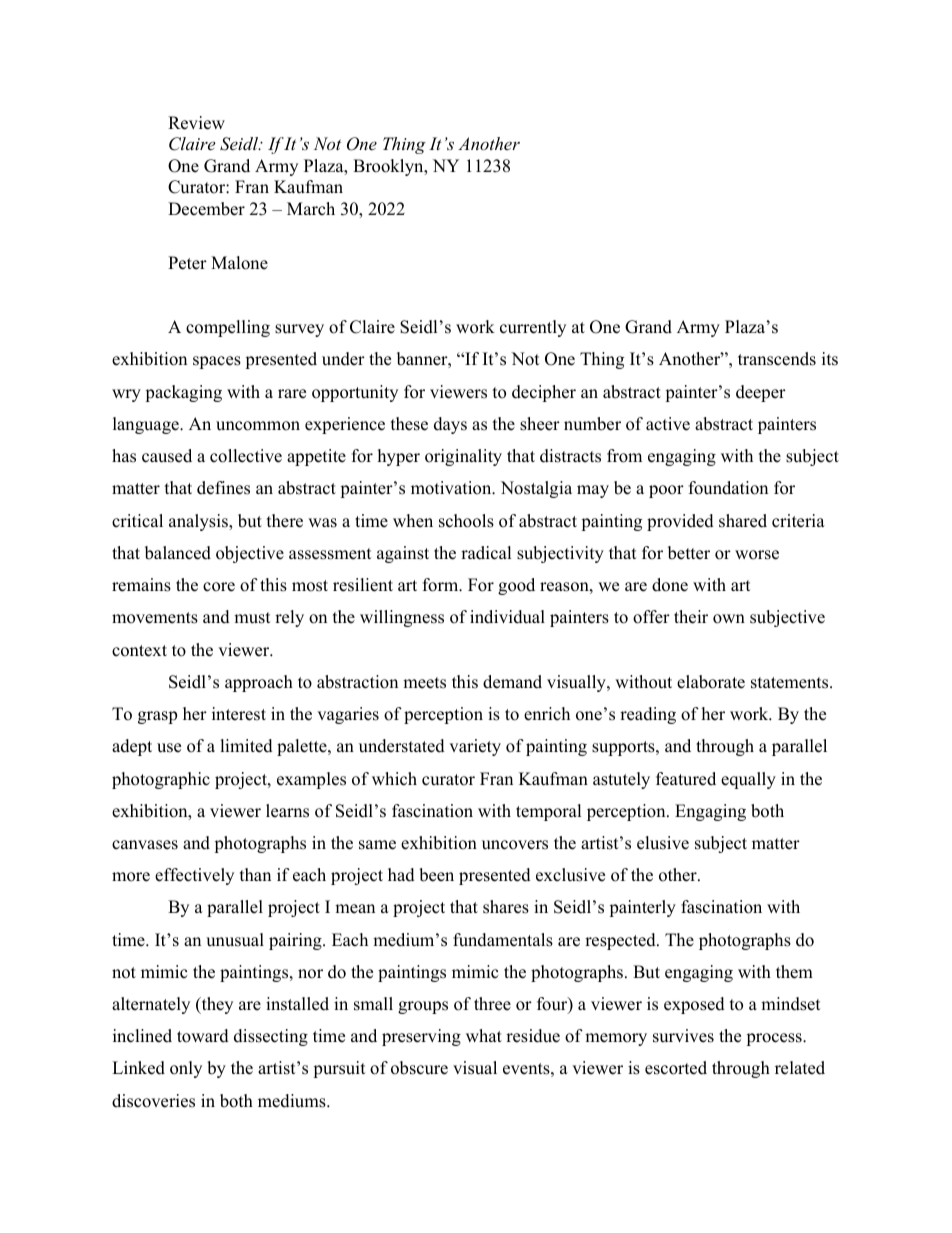 The width and height of the page is (952, 1233). What do you see at coordinates (729, 619) in the page?
I see `own` at bounding box center [729, 619].
